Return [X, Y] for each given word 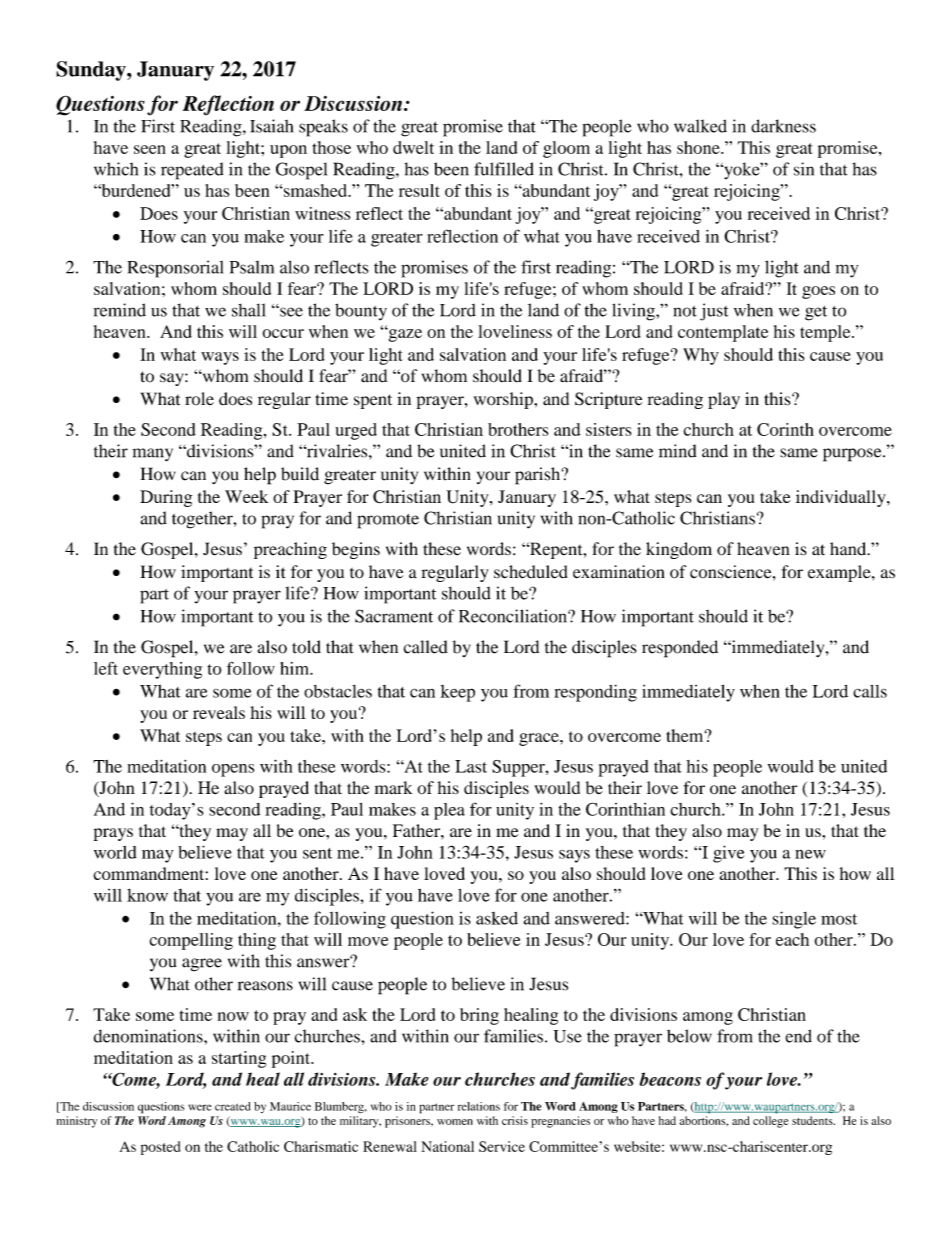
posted [160, 1148]
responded [680, 649]
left [106, 668]
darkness [783, 126]
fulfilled [504, 169]
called [426, 647]
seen [150, 149]
